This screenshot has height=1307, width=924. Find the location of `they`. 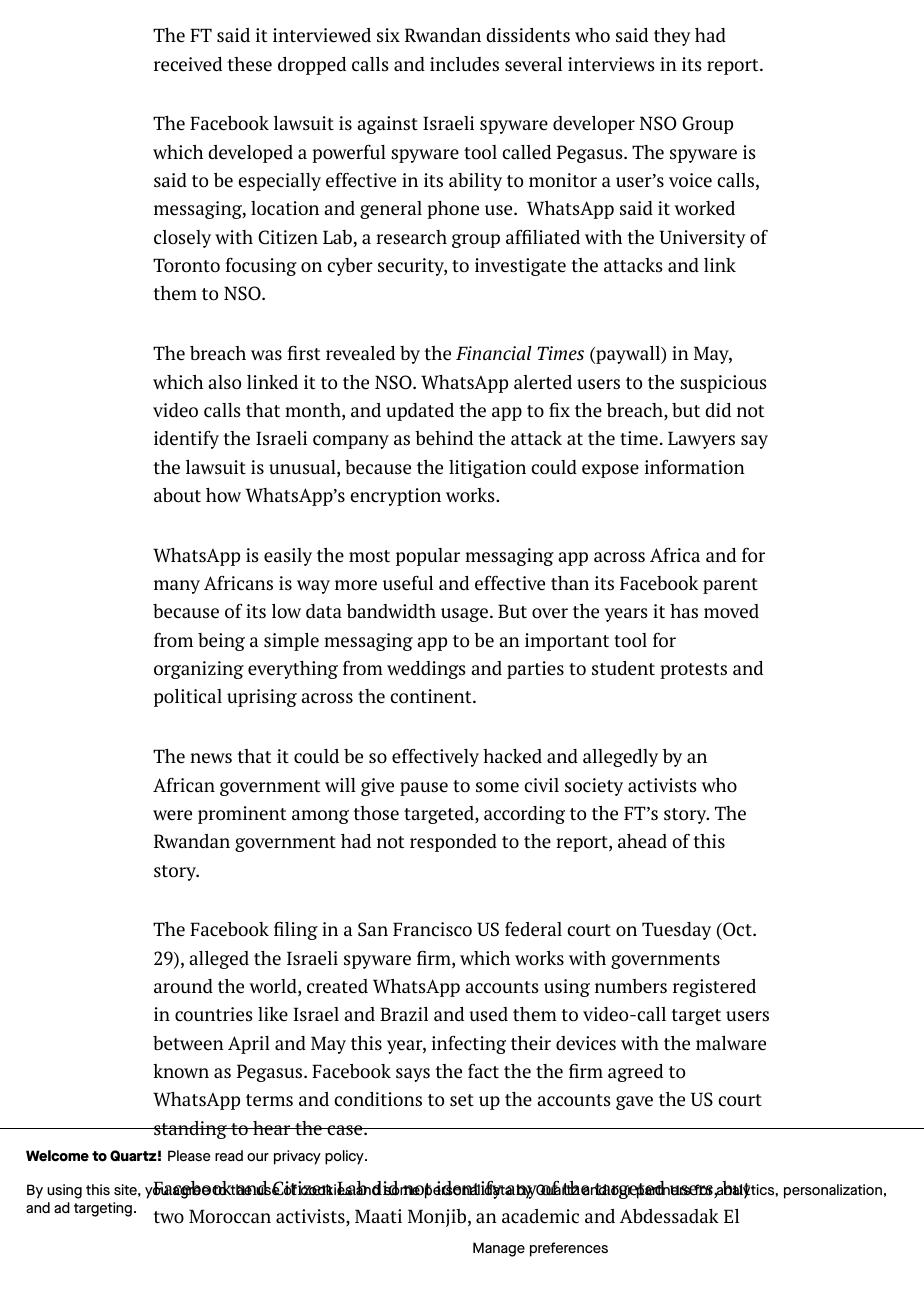

they is located at coordinates (672, 37).
